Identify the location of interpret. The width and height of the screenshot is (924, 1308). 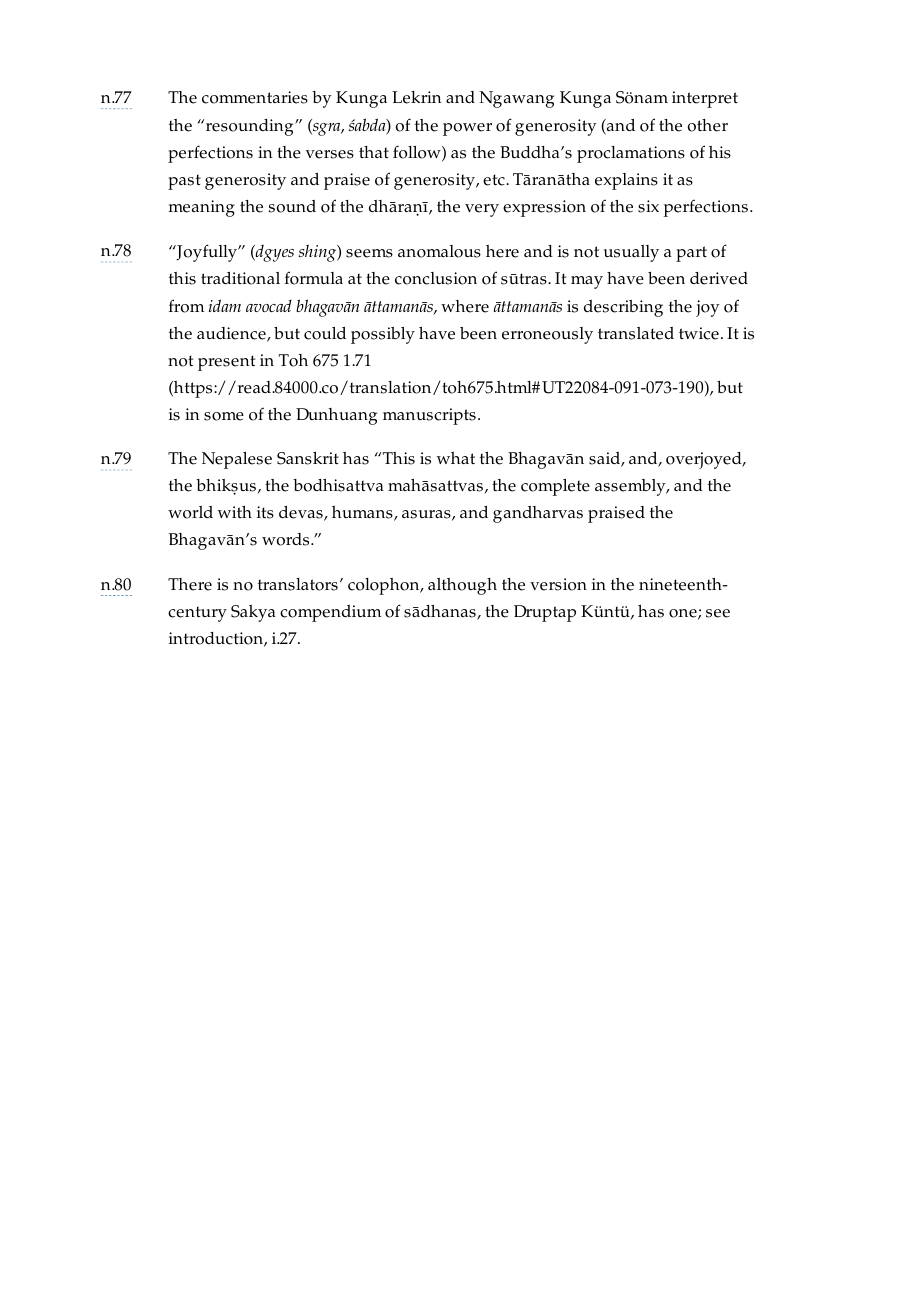
(705, 99).
